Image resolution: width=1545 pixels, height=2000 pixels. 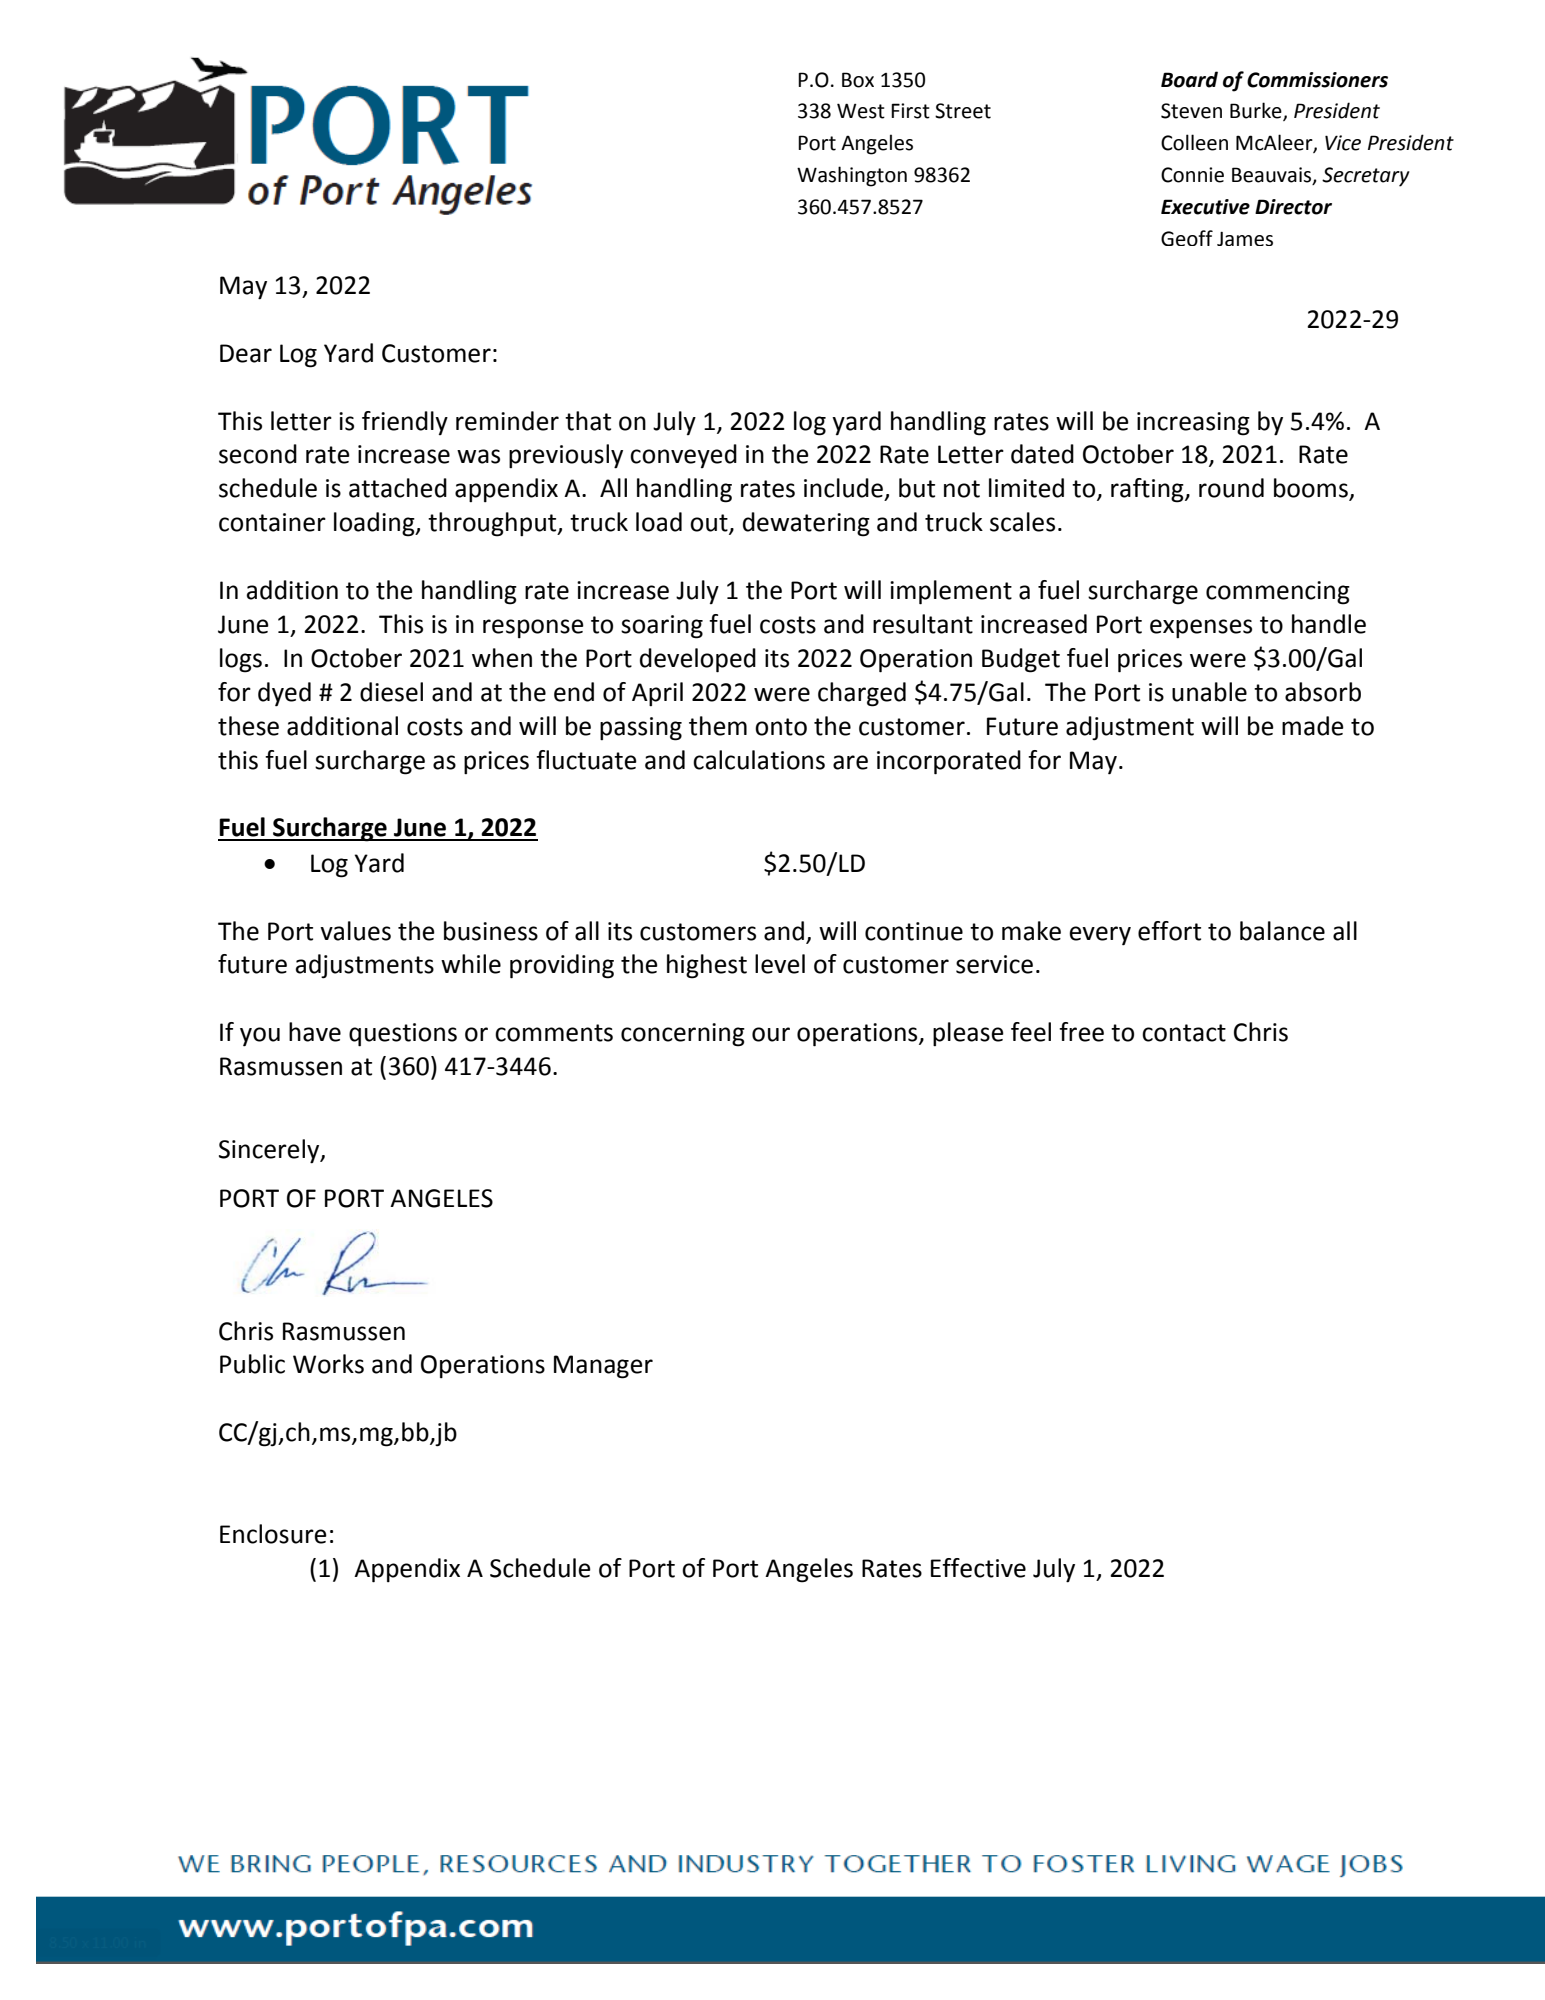 I want to click on West, so click(x=861, y=111).
